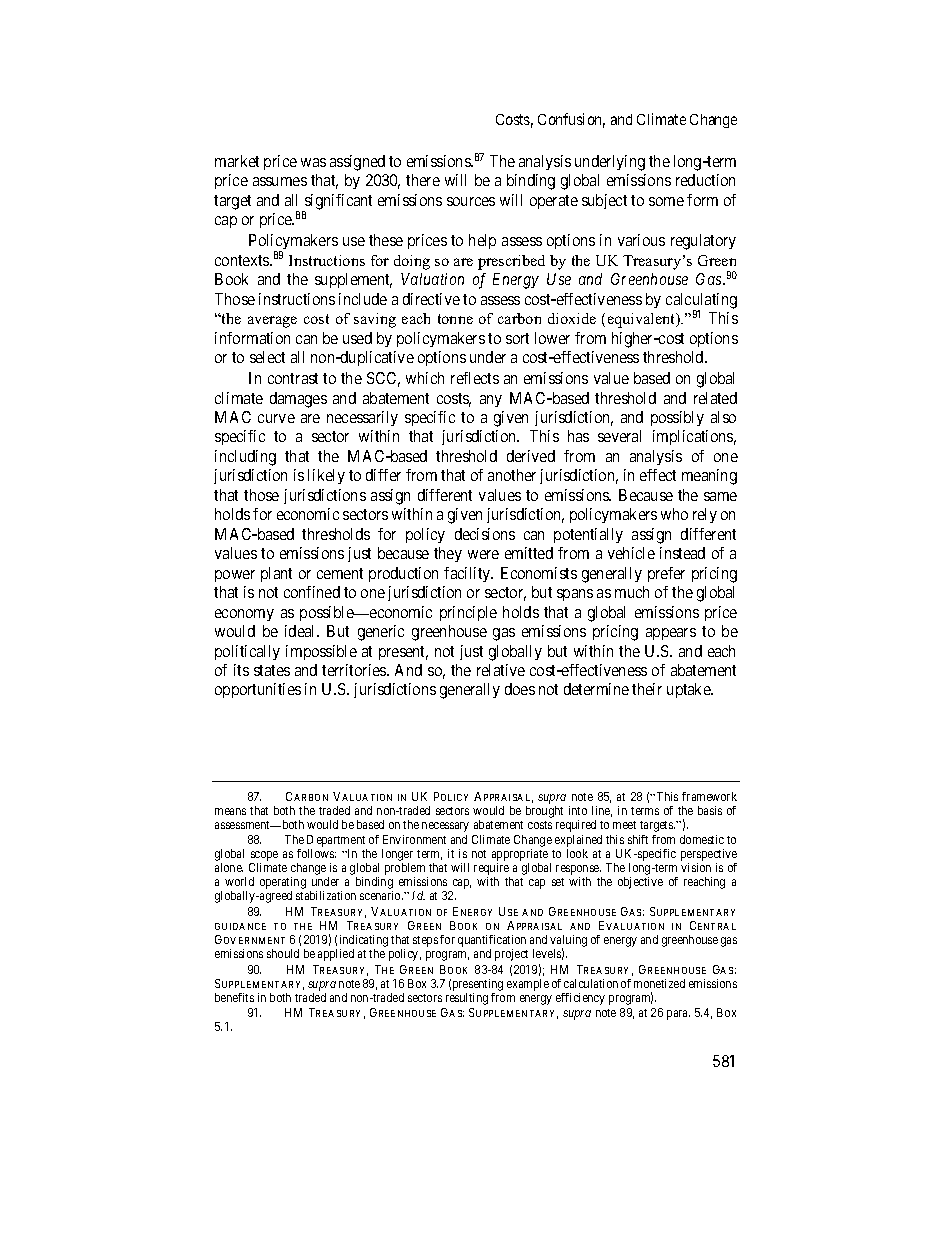 Image resolution: width=952 pixels, height=1233 pixels. What do you see at coordinates (313, 162) in the screenshot?
I see `was` at bounding box center [313, 162].
